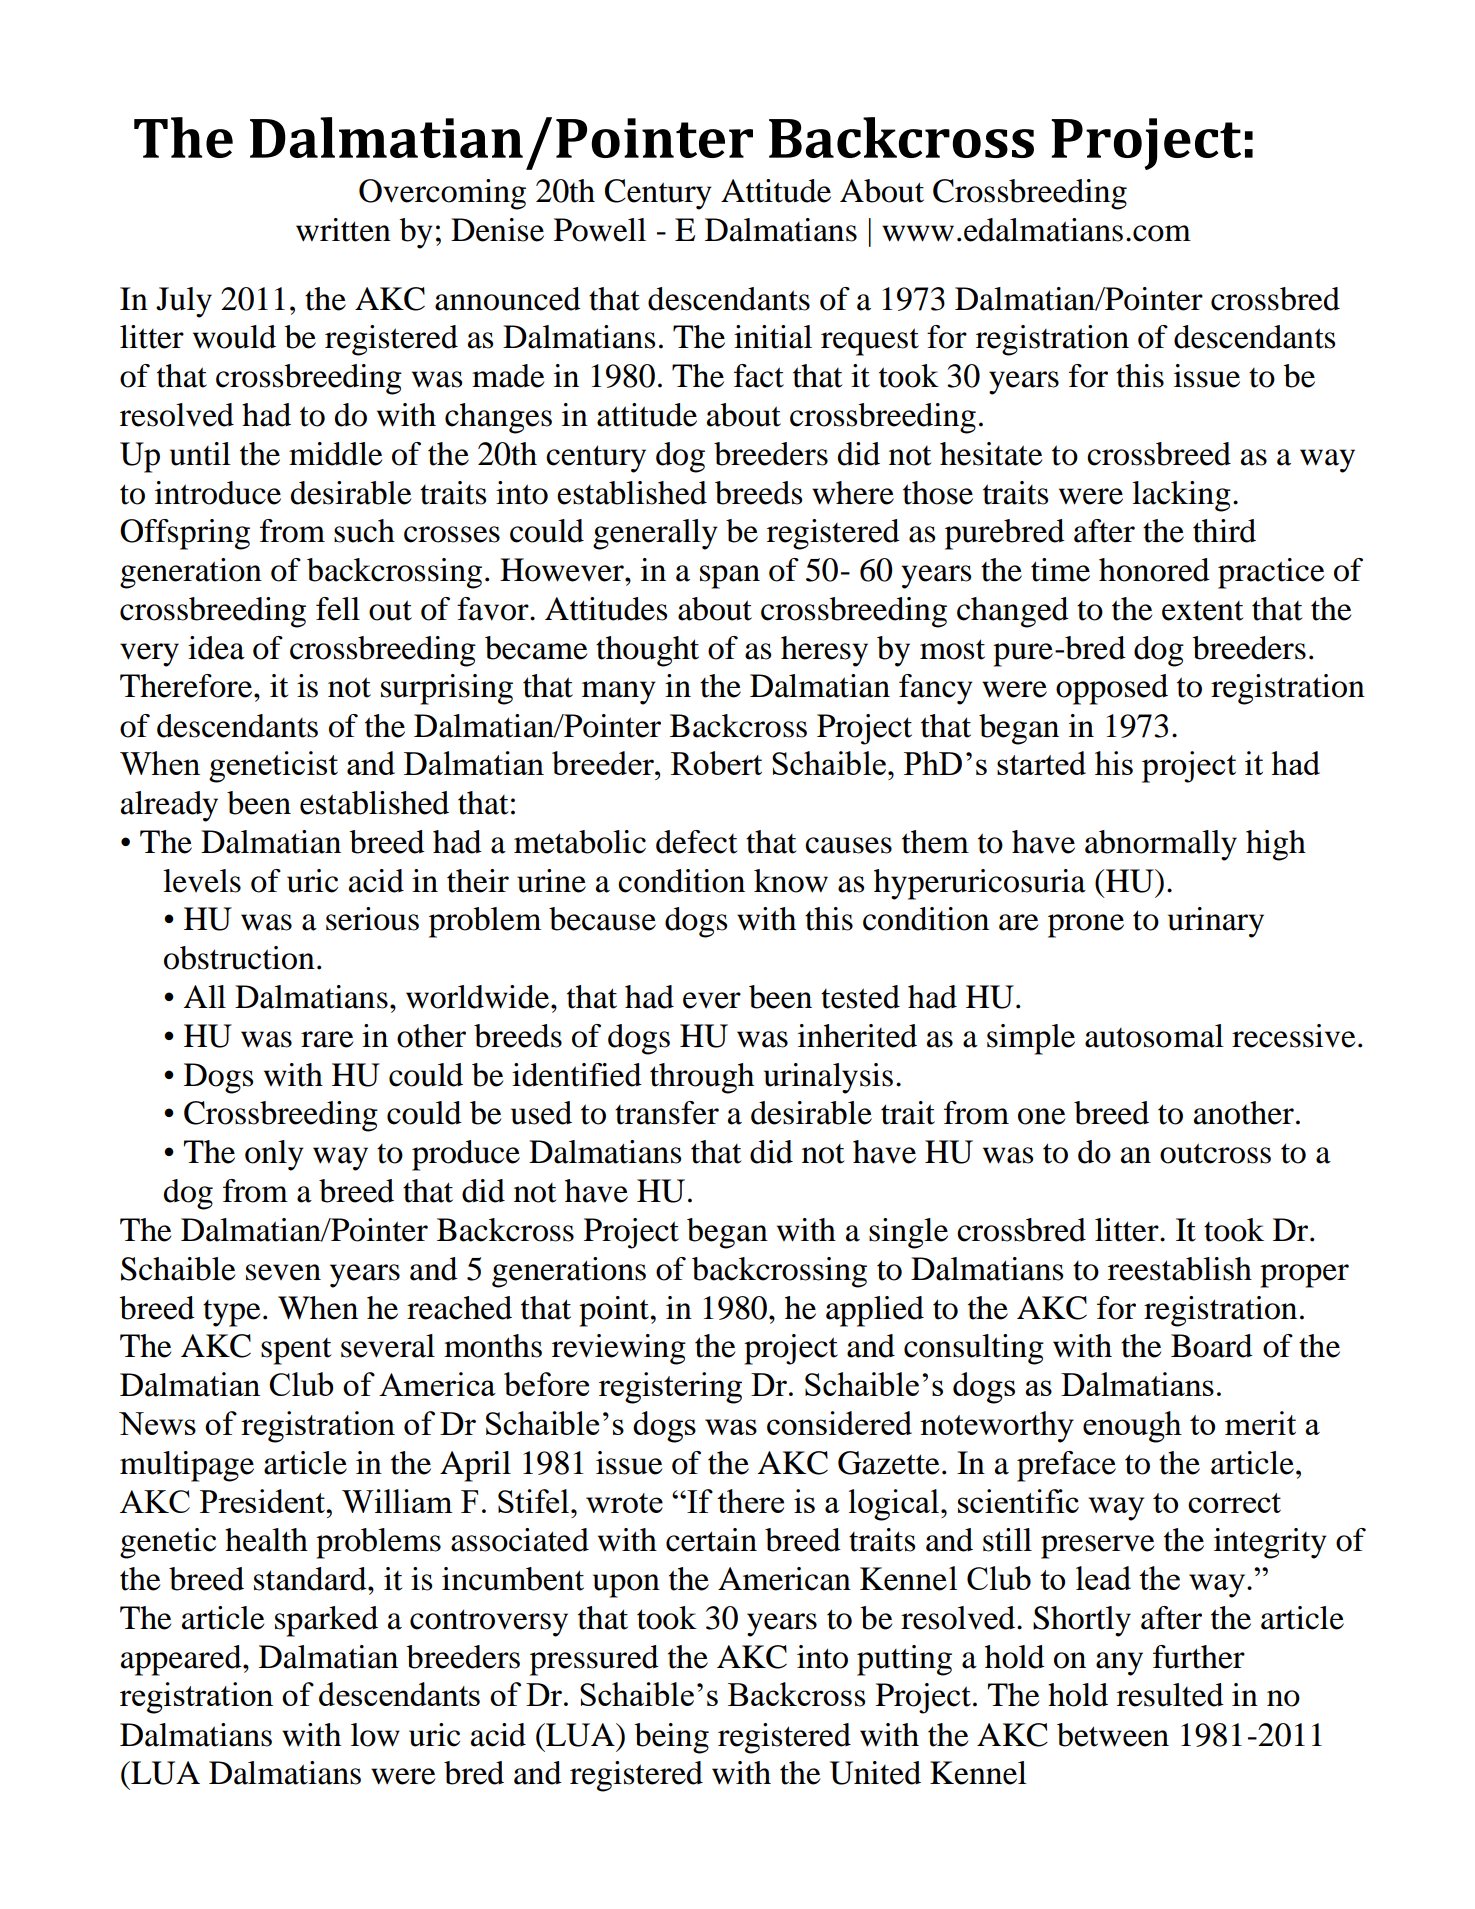 Image resolution: width=1475 pixels, height=1909 pixels. I want to click on obstruction, so click(239, 958).
